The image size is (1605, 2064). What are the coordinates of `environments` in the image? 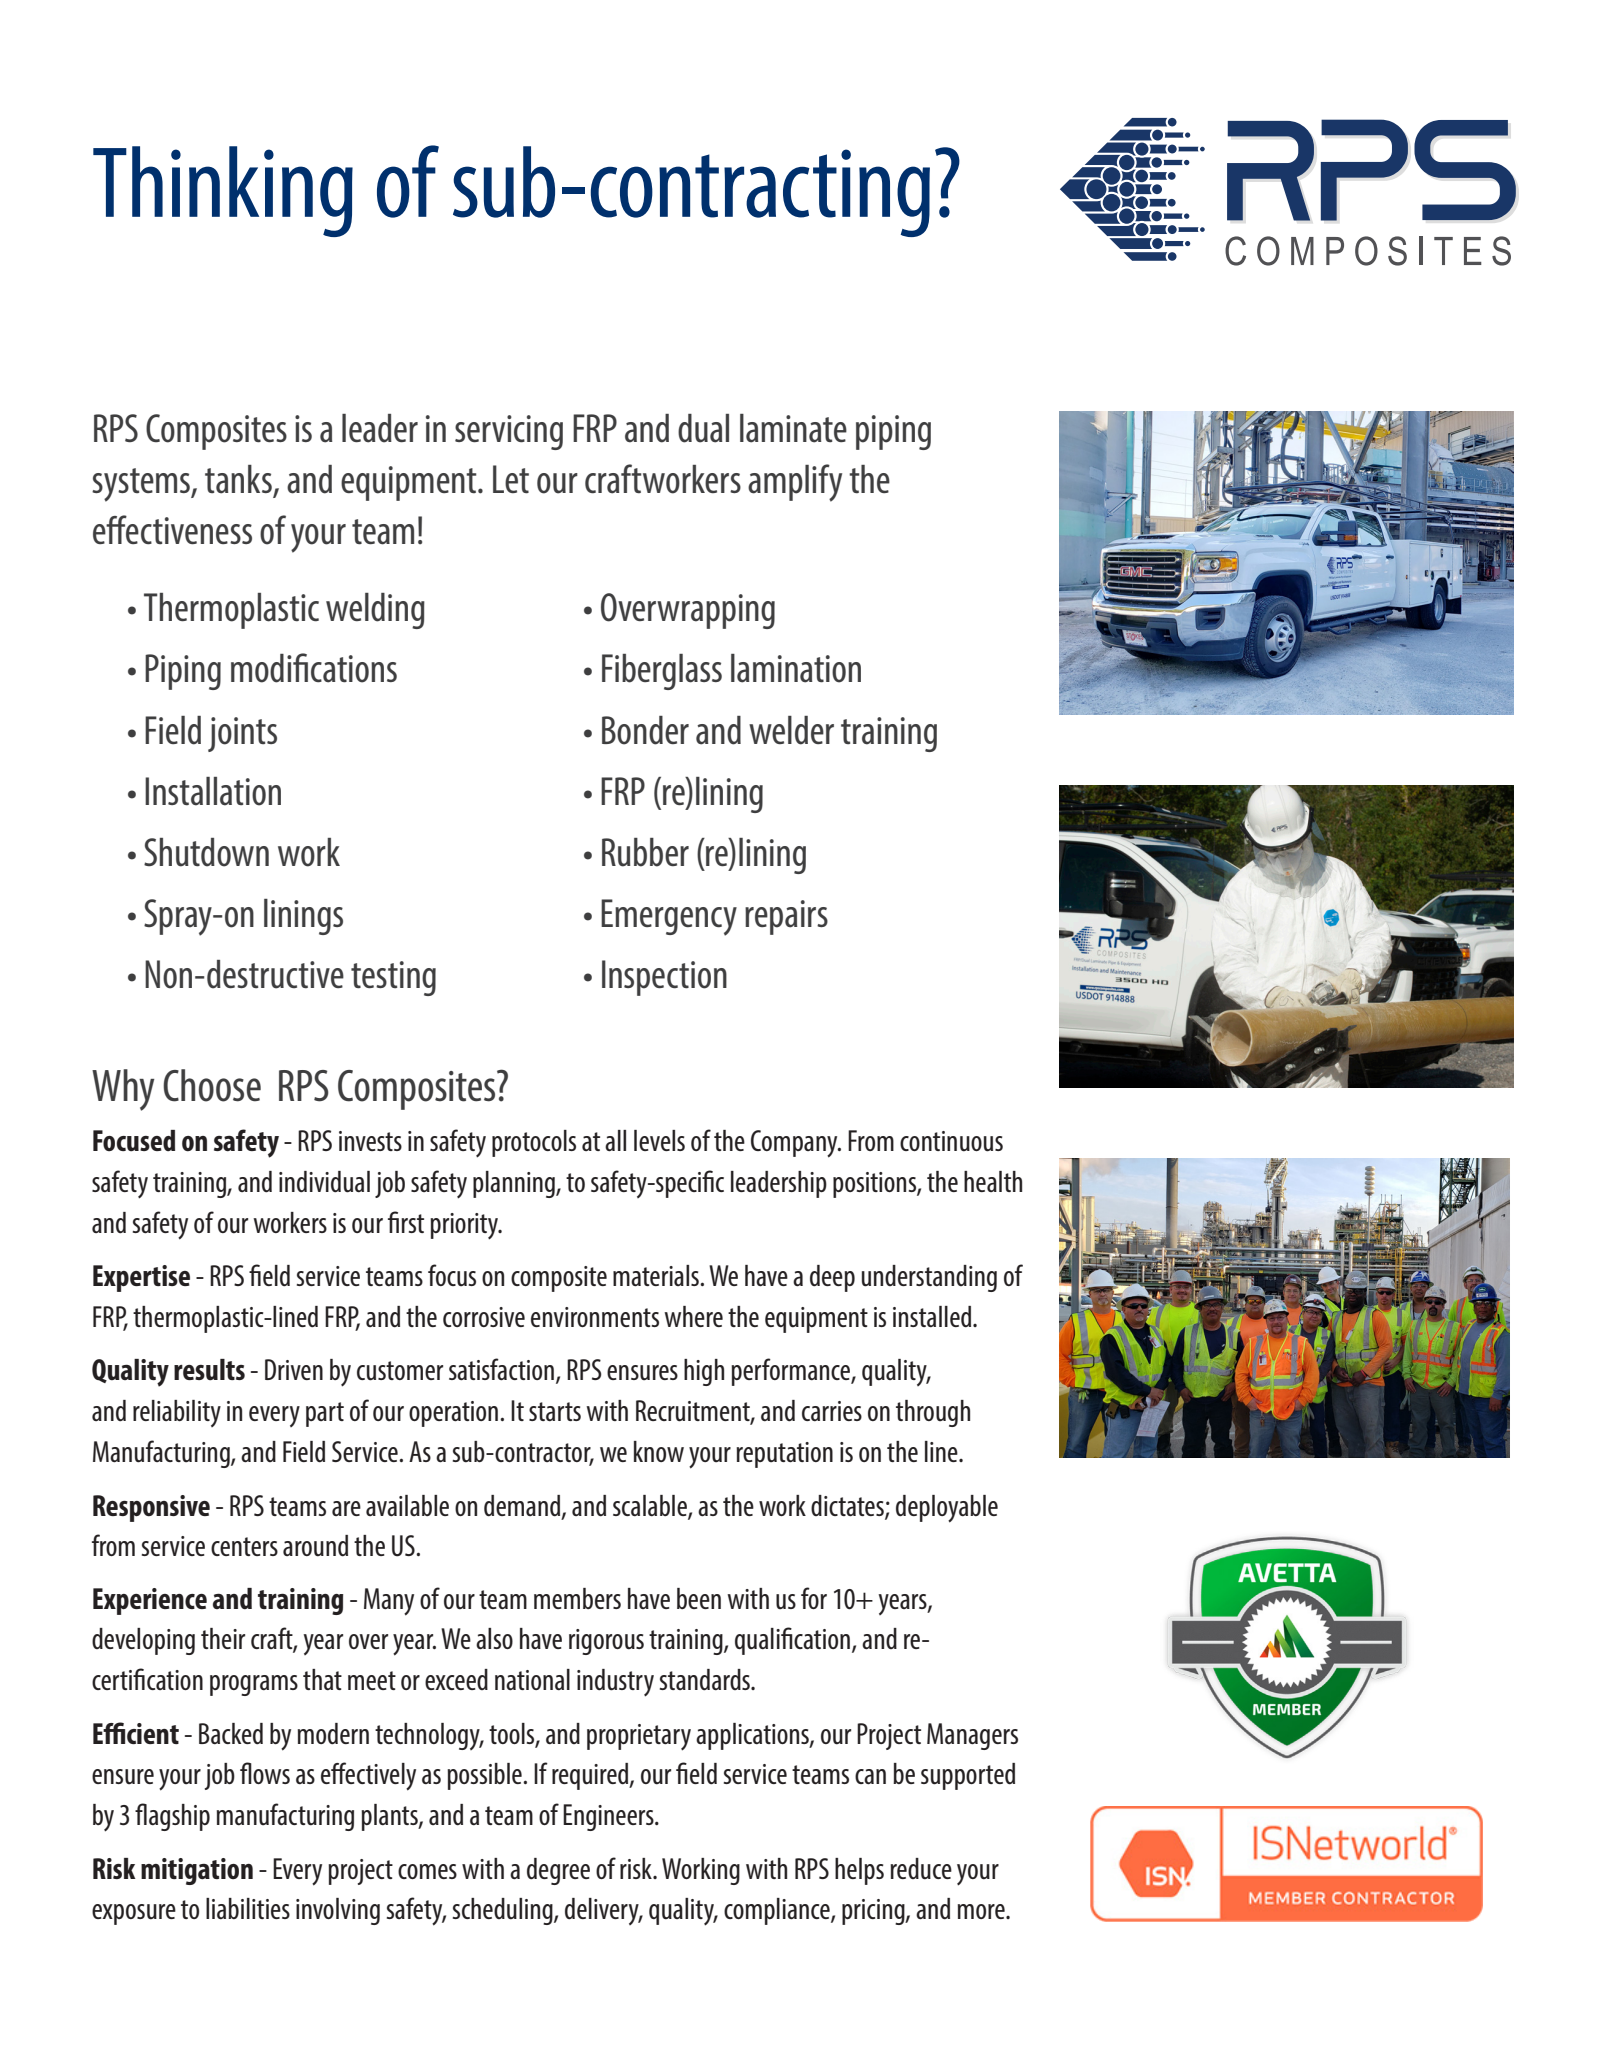 It's located at (595, 1317).
